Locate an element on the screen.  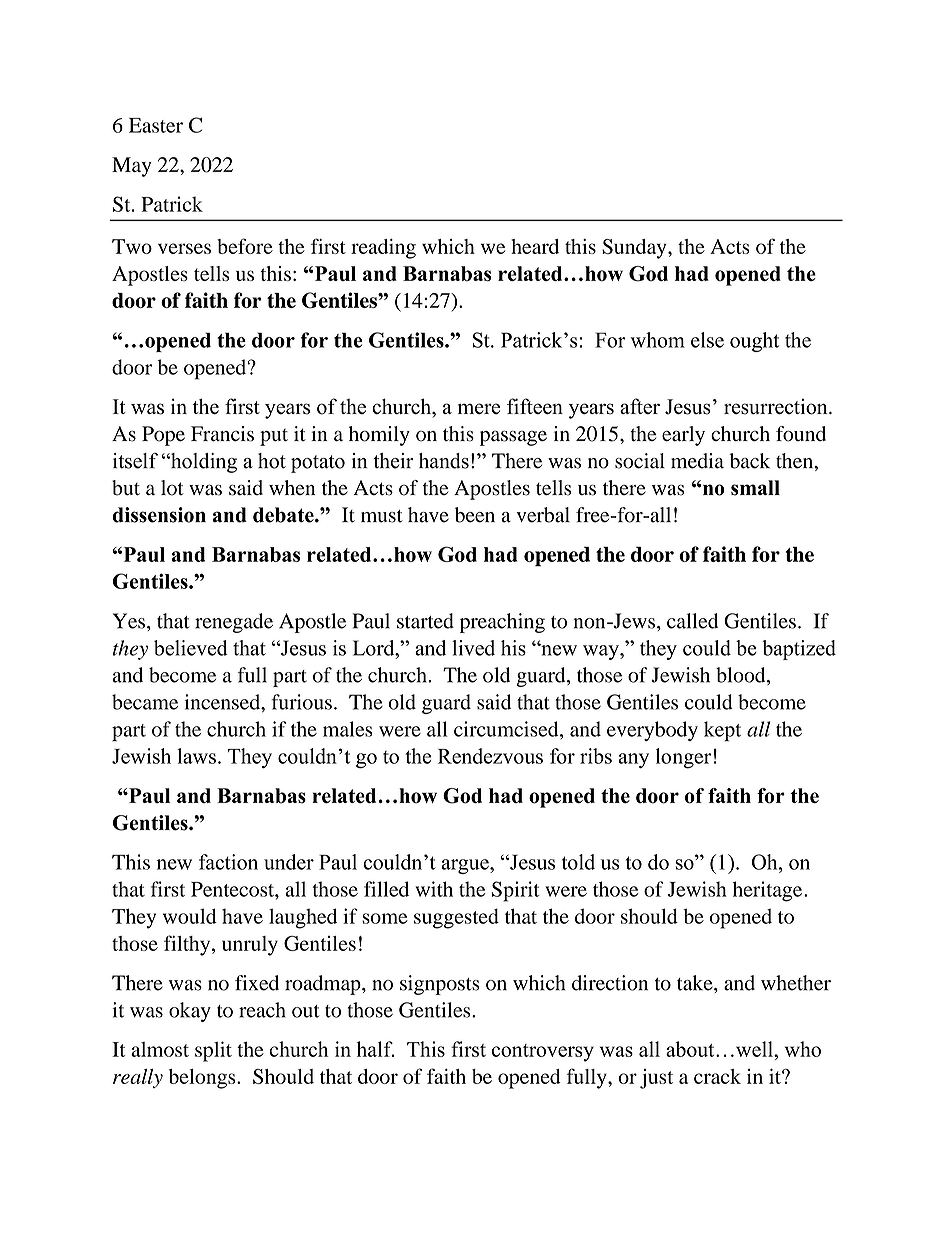
split is located at coordinates (213, 1051).
